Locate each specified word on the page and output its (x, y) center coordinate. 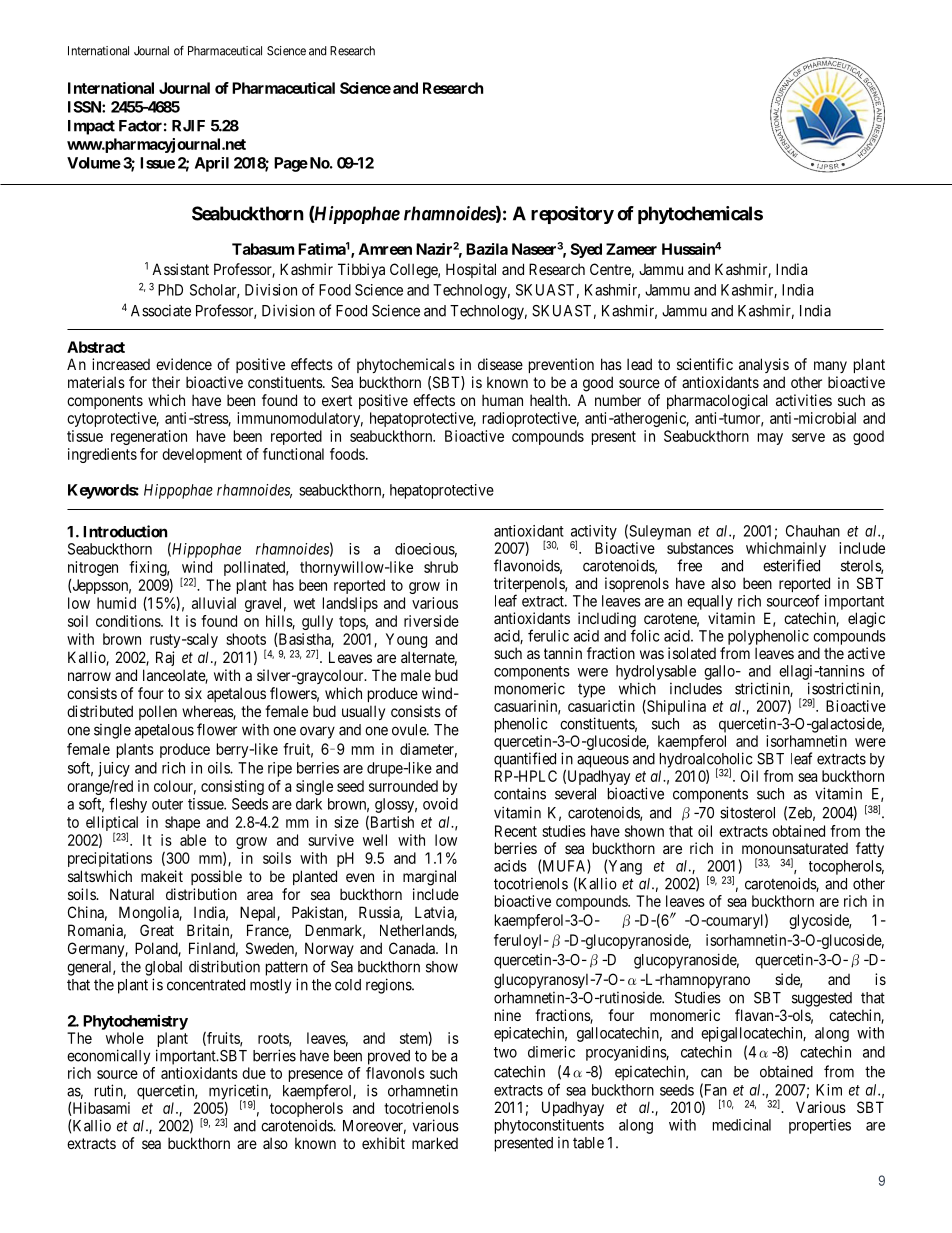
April (212, 164)
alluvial (214, 603)
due (254, 1073)
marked (435, 1143)
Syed (586, 250)
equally (710, 602)
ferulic (548, 635)
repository (572, 215)
